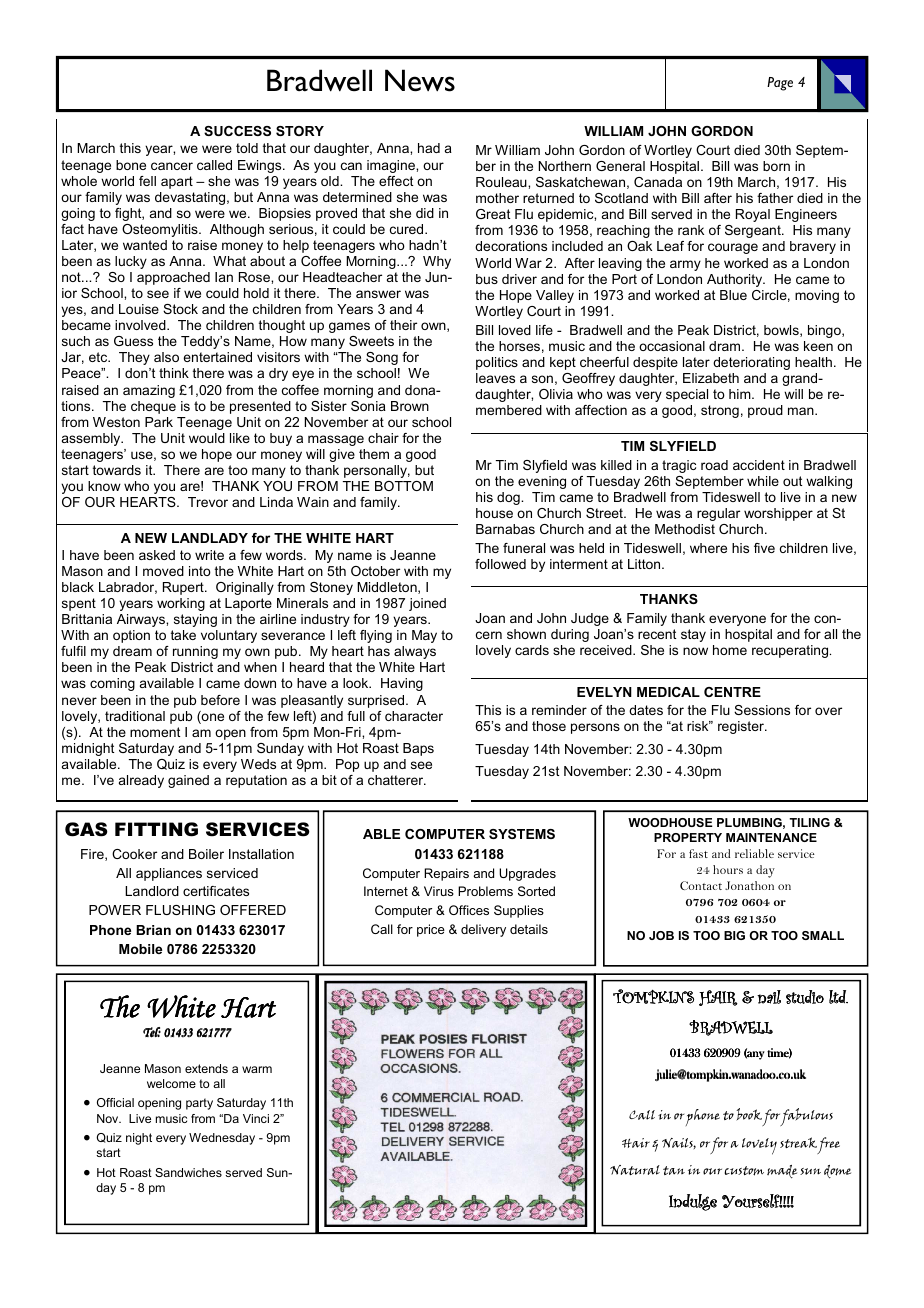 This page has height=1308, width=924. Describe the element at coordinates (420, 80) in the page. I see `News` at that location.
